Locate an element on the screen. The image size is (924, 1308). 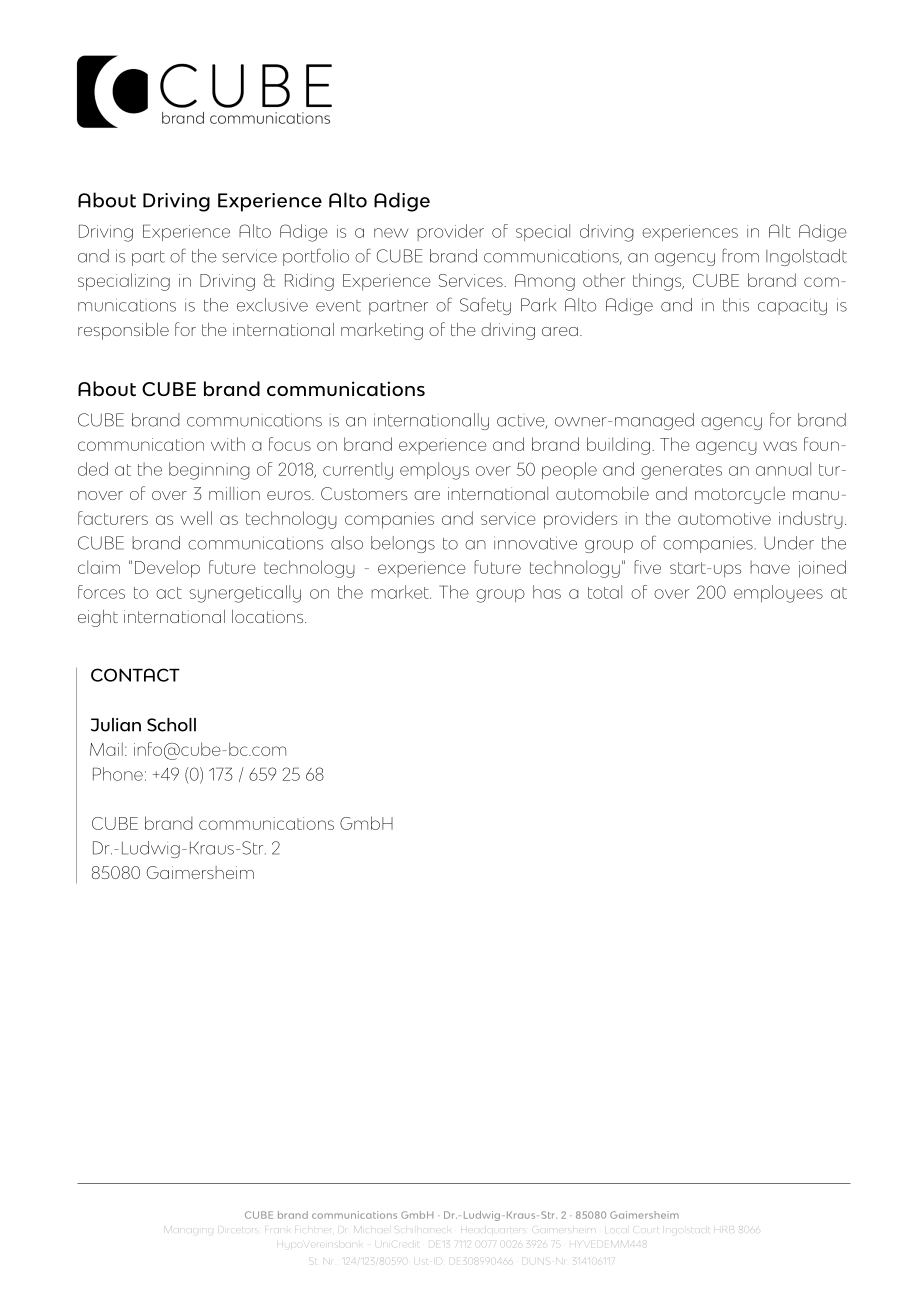
Mail is located at coordinates (106, 749).
